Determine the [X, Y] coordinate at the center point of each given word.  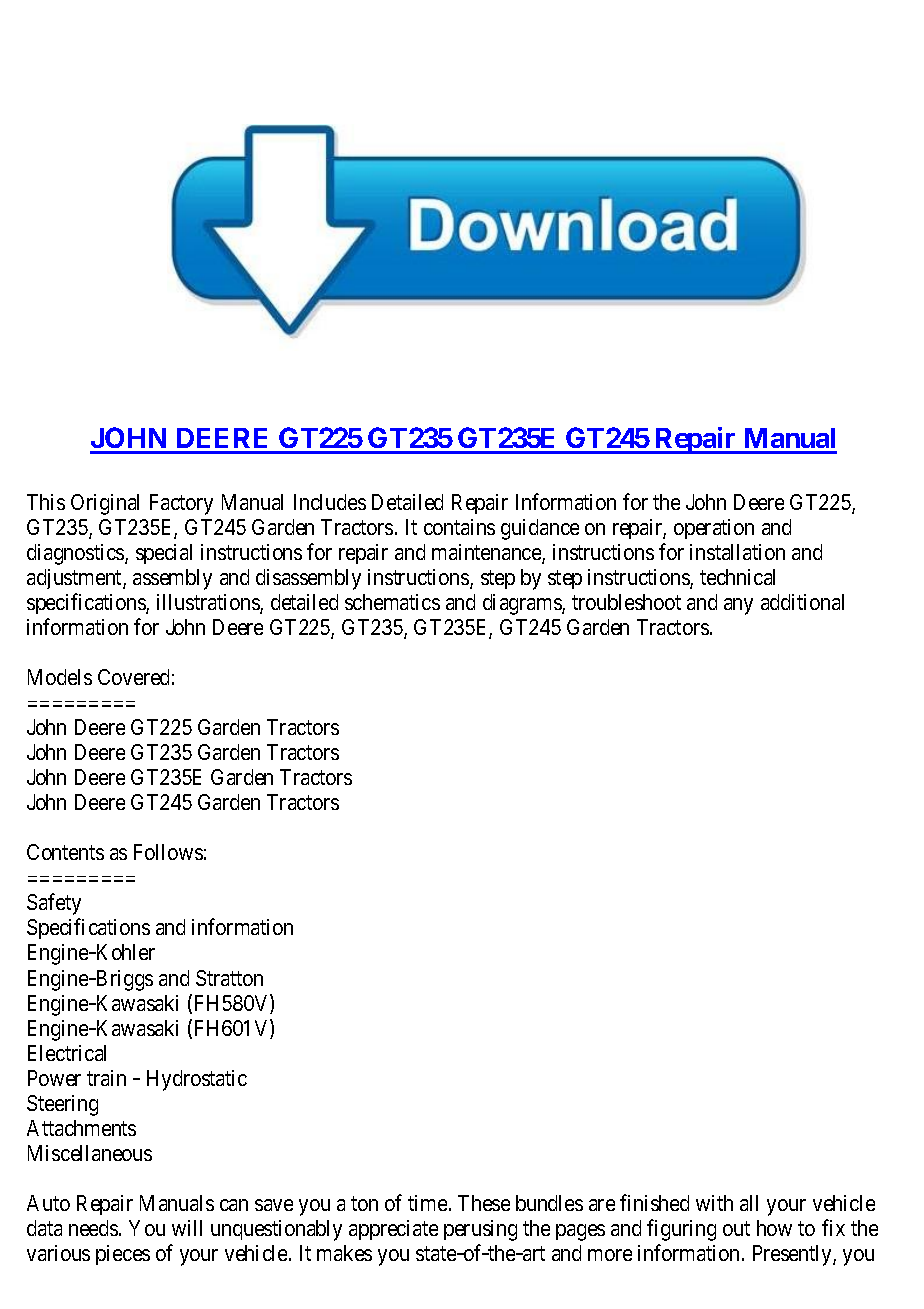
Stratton [229, 978]
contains [459, 527]
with [714, 1203]
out [736, 1228]
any [738, 606]
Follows [168, 852]
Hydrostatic [197, 1080]
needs [93, 1228]
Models [60, 677]
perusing [480, 1230]
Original [105, 504]
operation [714, 529]
